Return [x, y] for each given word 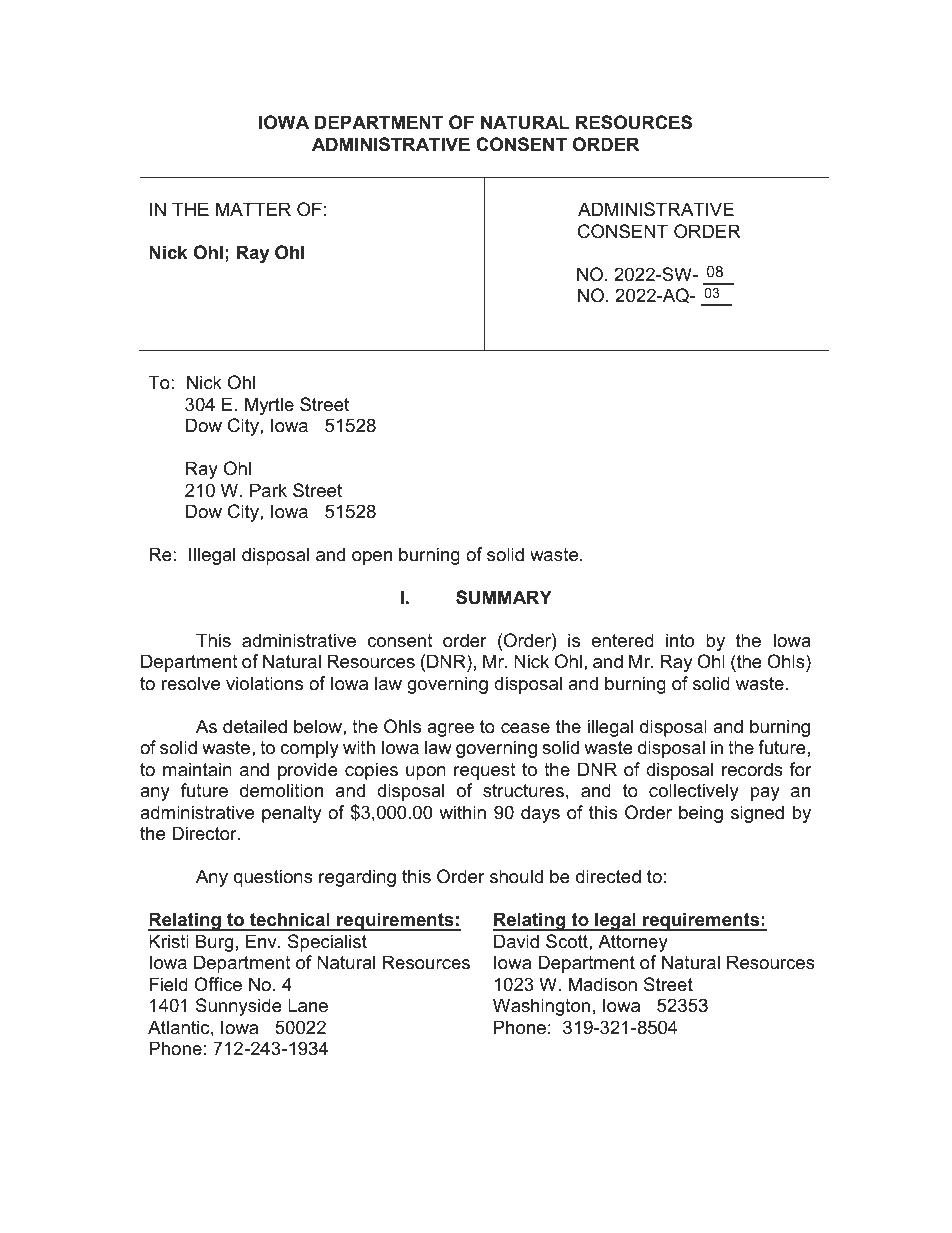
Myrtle [269, 406]
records [752, 769]
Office [218, 984]
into [680, 640]
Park [268, 490]
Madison [603, 984]
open [372, 558]
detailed [255, 726]
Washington [541, 1007]
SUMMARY [504, 597]
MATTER [253, 209]
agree [450, 730]
